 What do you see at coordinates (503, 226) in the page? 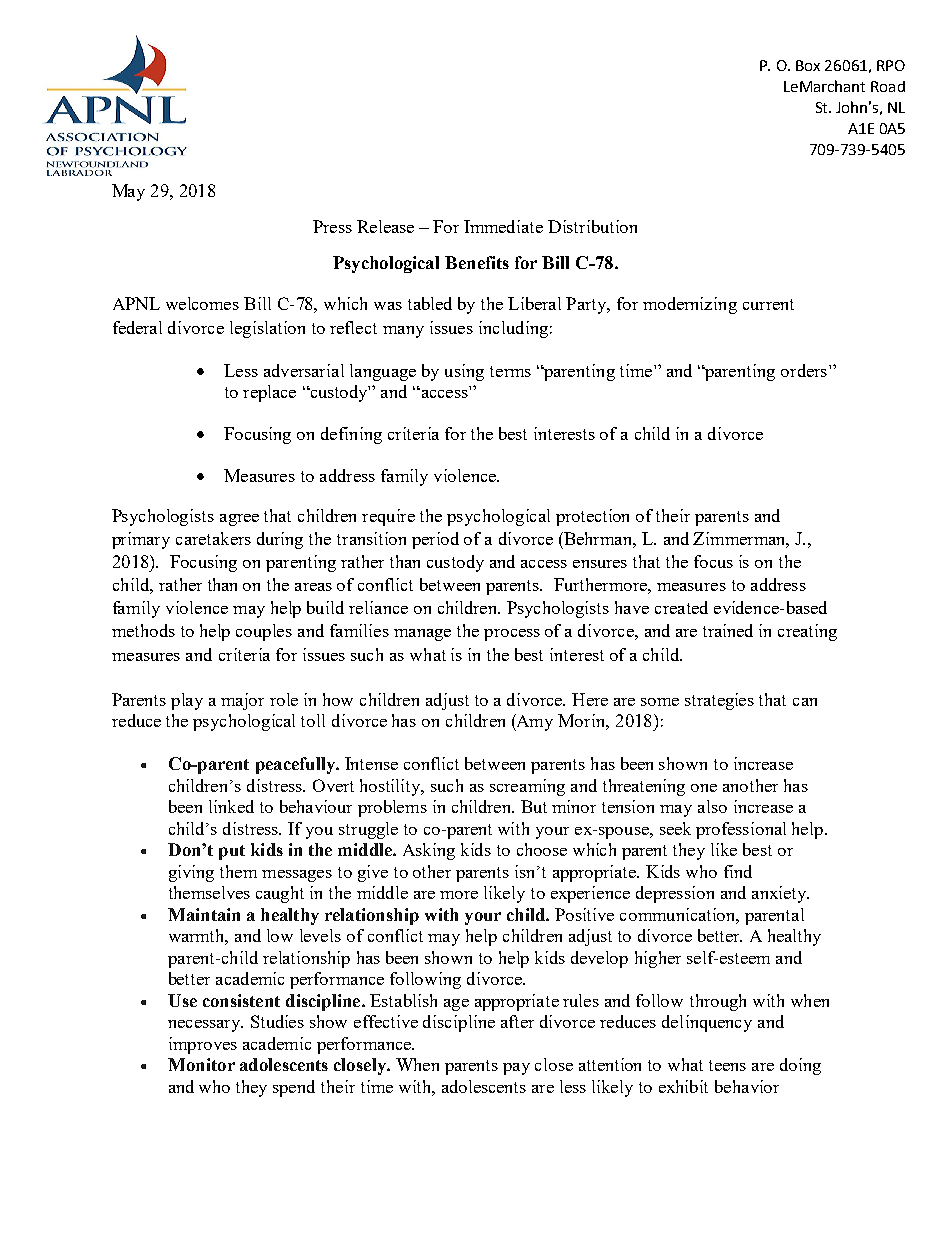
I see `Immediate` at bounding box center [503, 226].
